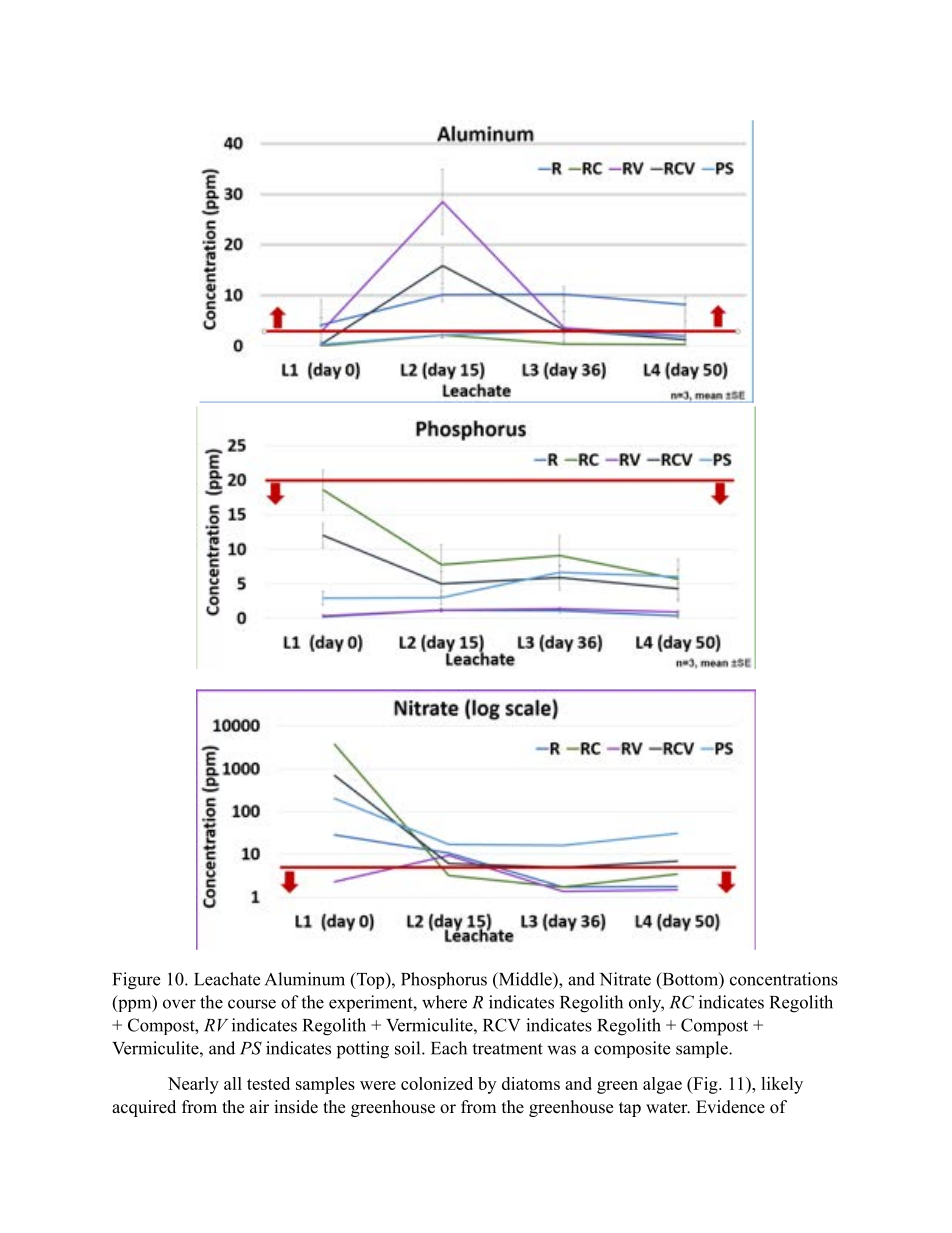 The width and height of the screenshot is (952, 1233). What do you see at coordinates (179, 1004) in the screenshot?
I see `over` at bounding box center [179, 1004].
